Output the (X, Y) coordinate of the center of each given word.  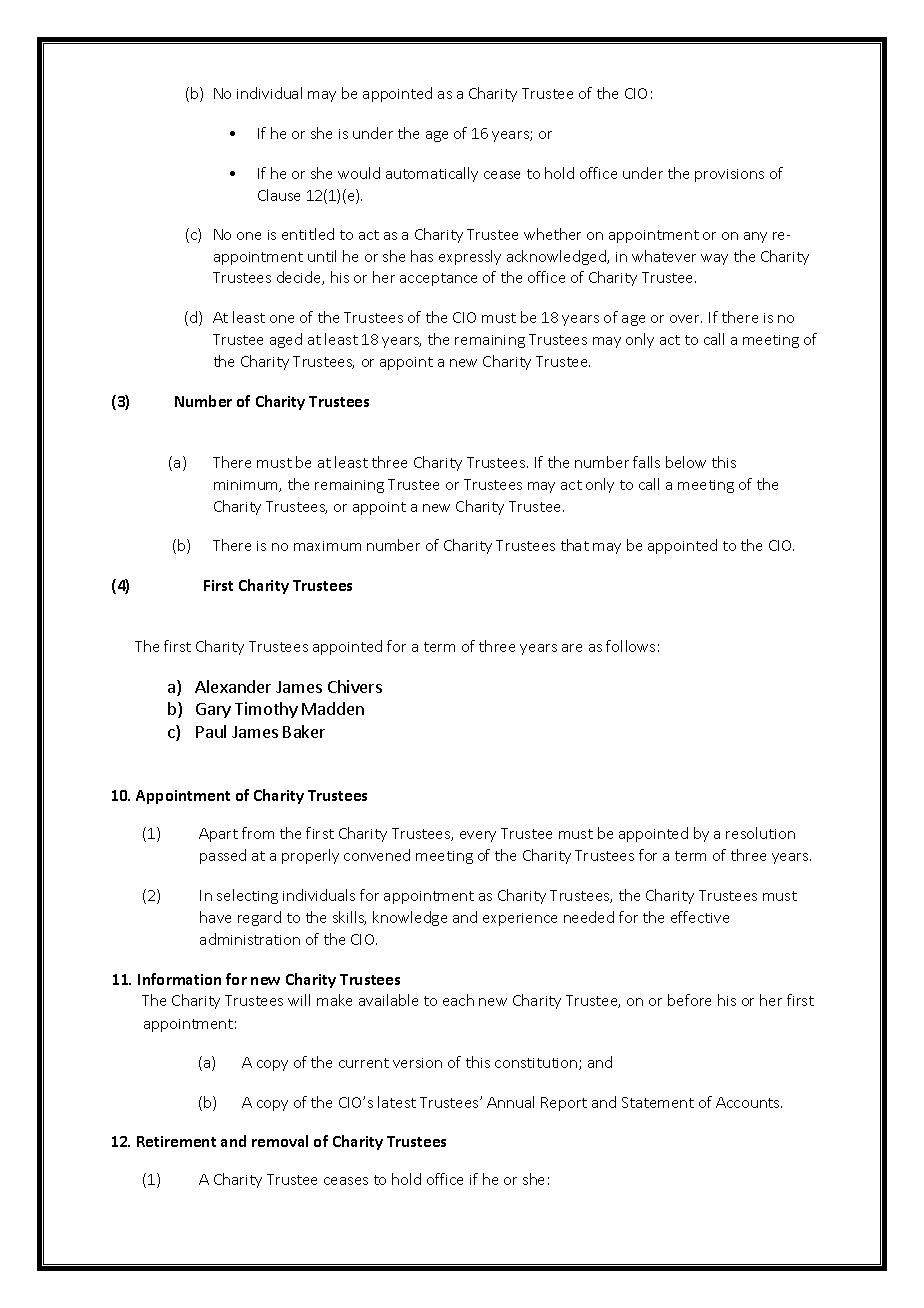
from (258, 833)
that (575, 545)
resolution (760, 833)
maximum (327, 546)
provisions (729, 175)
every (478, 836)
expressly (470, 257)
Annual (510, 1102)
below (686, 462)
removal (280, 1141)
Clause (279, 195)
